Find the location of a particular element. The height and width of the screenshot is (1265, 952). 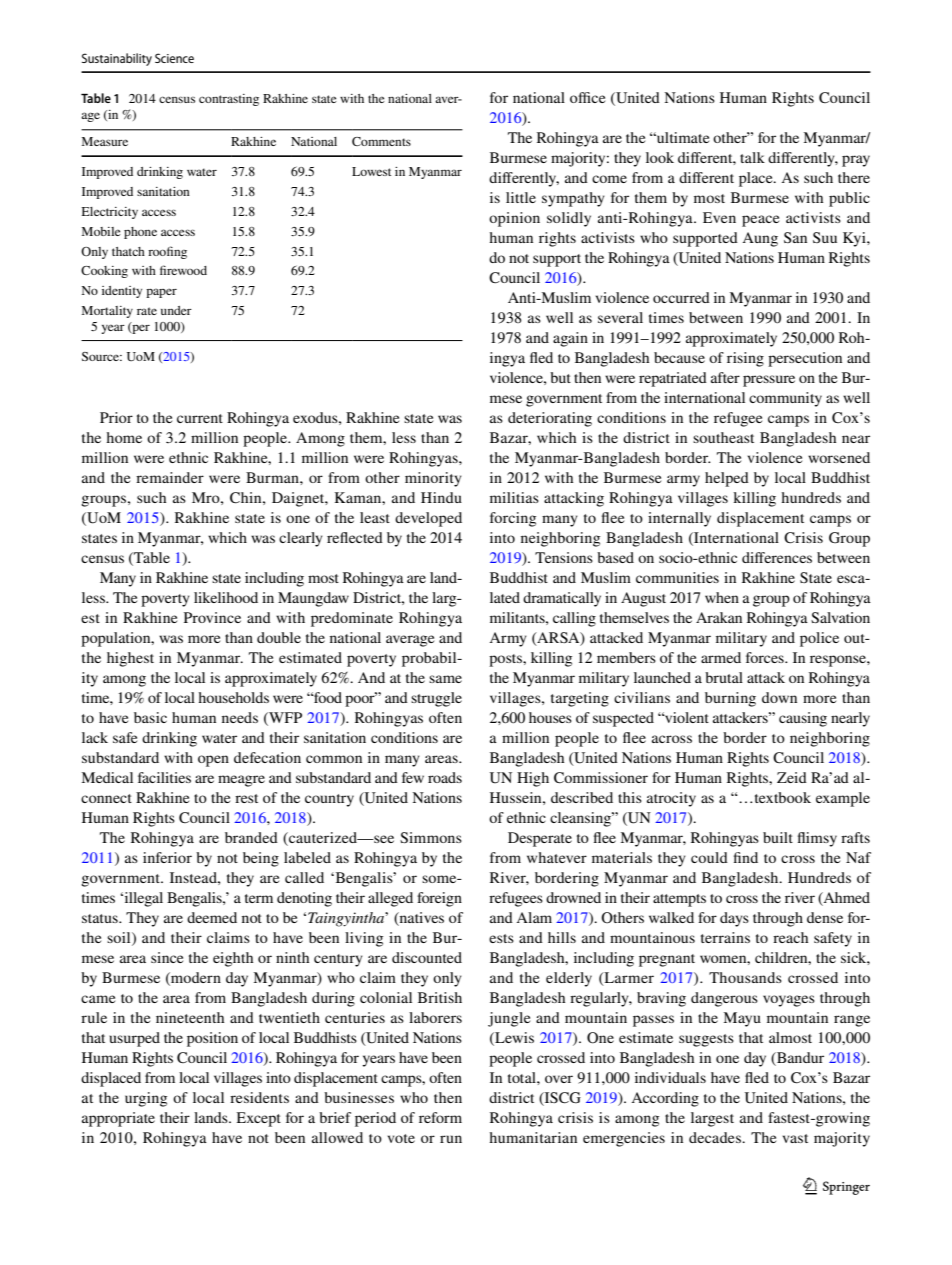

reform is located at coordinates (440, 1117).
